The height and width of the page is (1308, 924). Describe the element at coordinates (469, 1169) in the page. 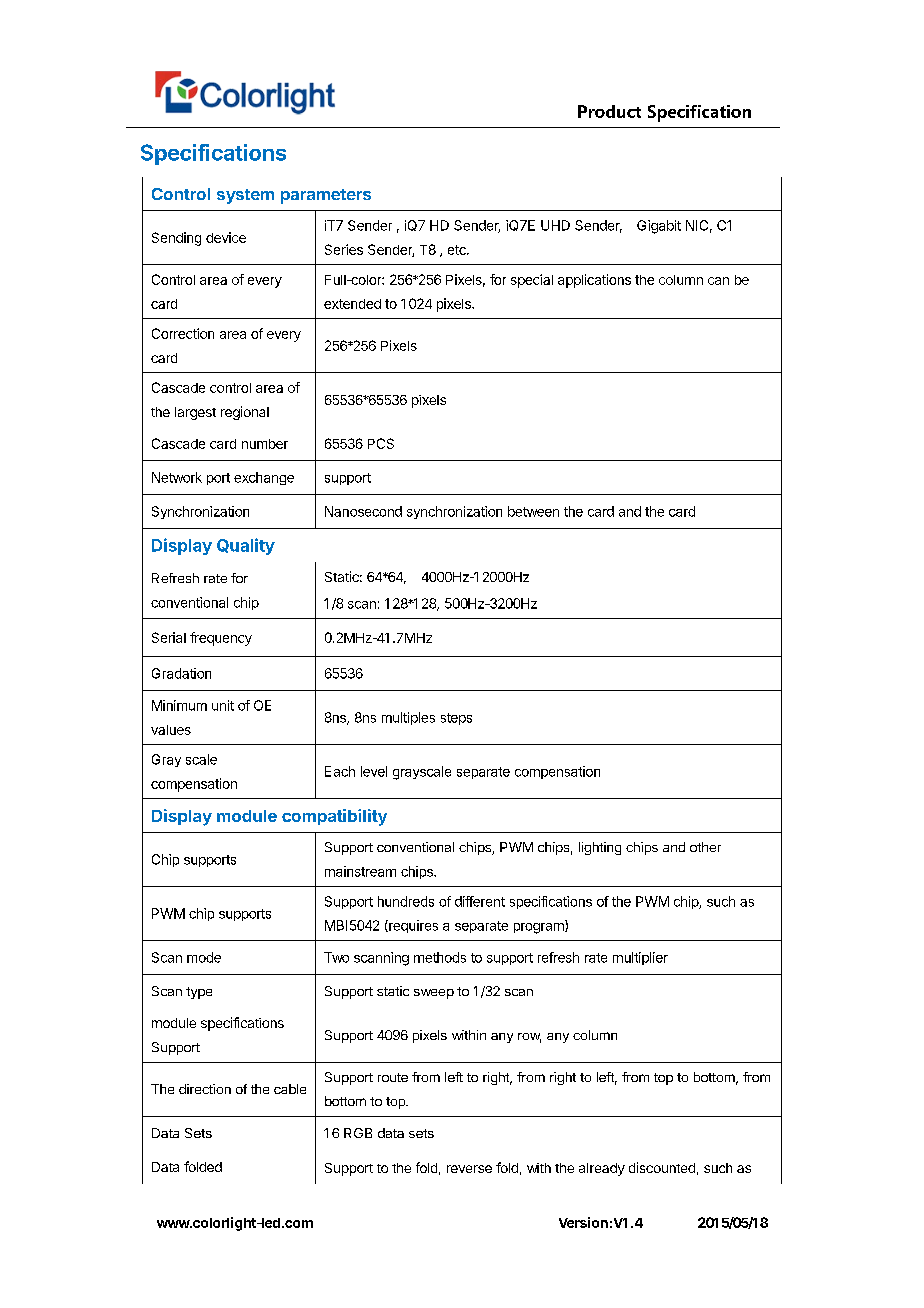

I see `reverse` at that location.
